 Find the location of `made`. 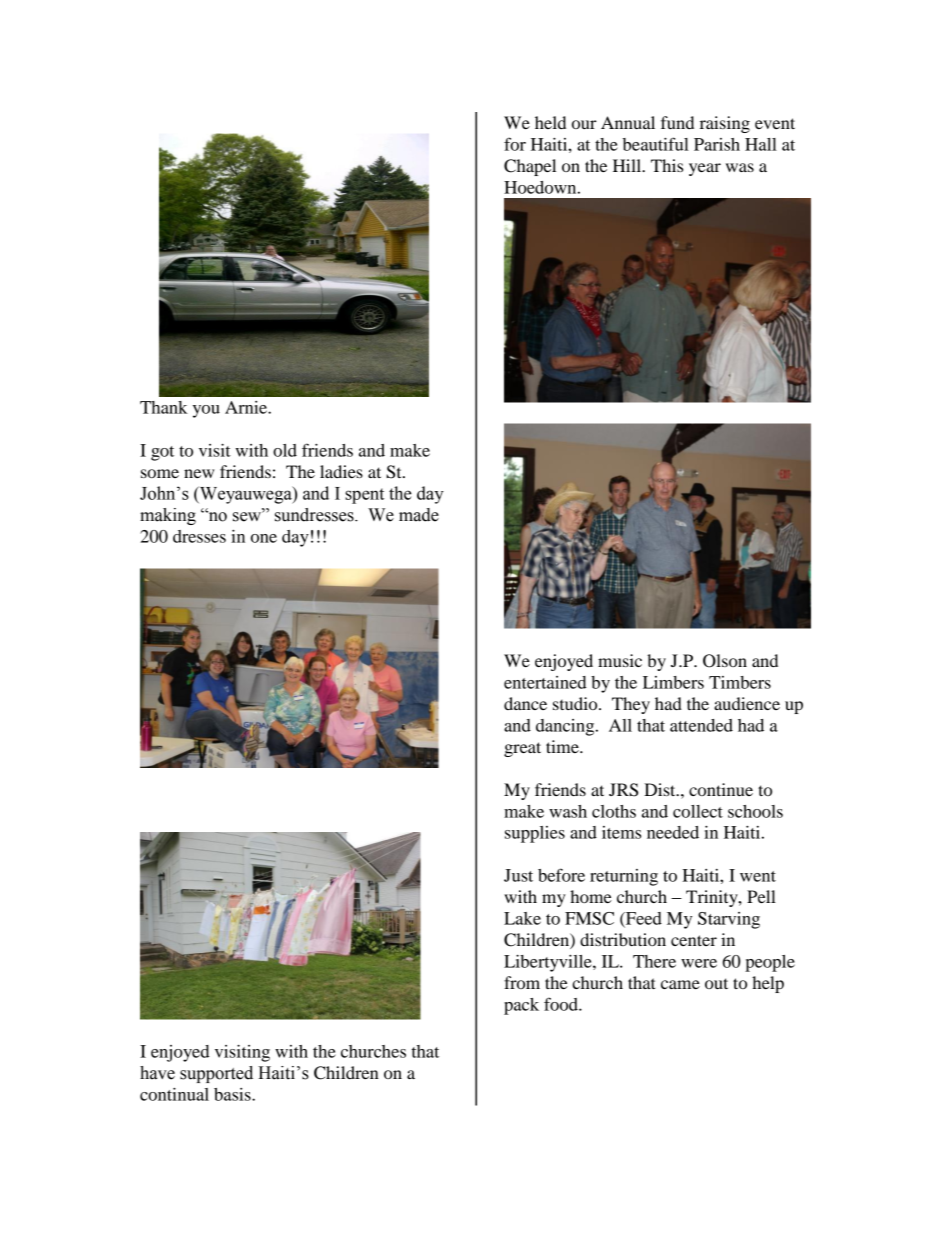

made is located at coordinates (419, 515).
